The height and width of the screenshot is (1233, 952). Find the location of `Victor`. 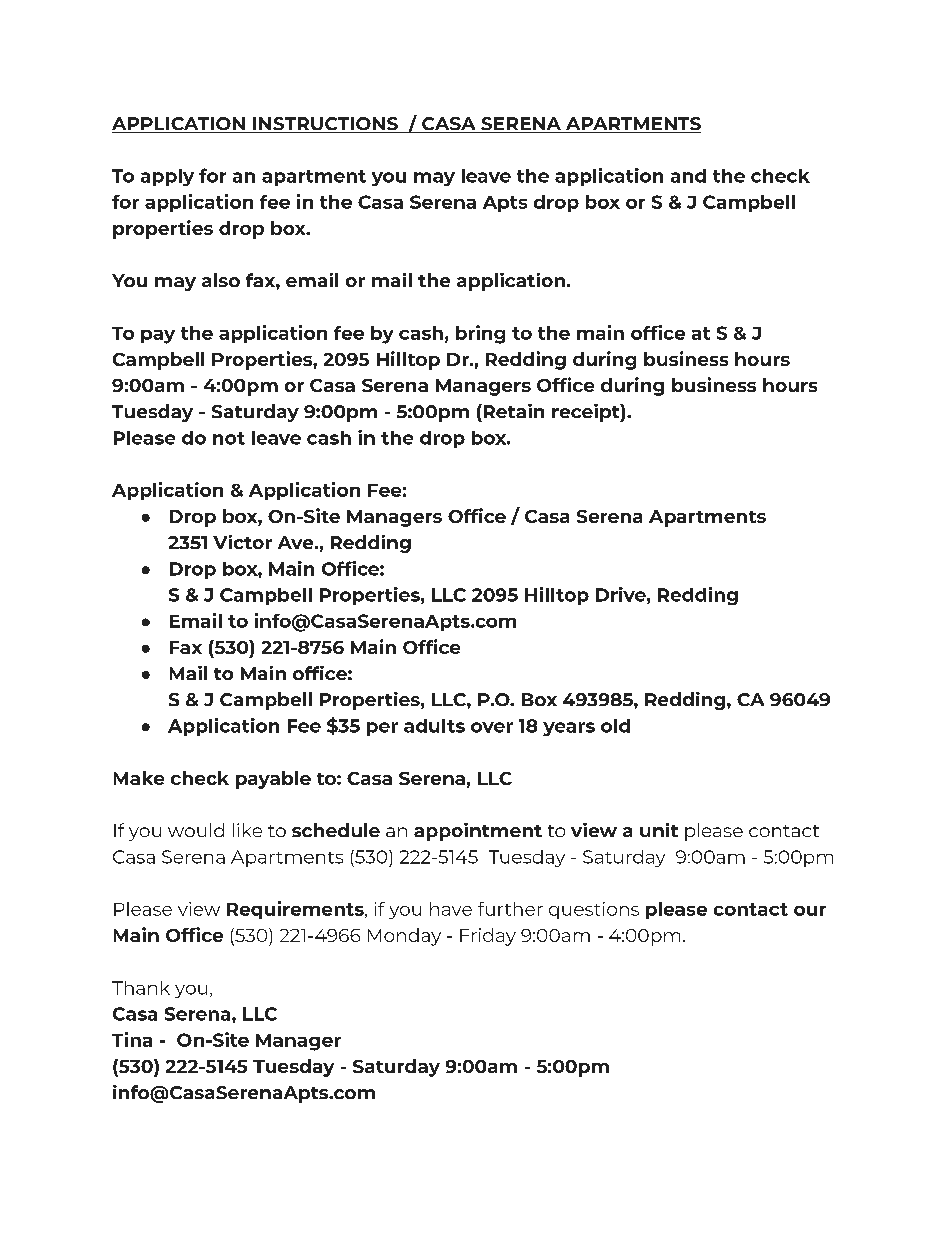

Victor is located at coordinates (242, 542).
